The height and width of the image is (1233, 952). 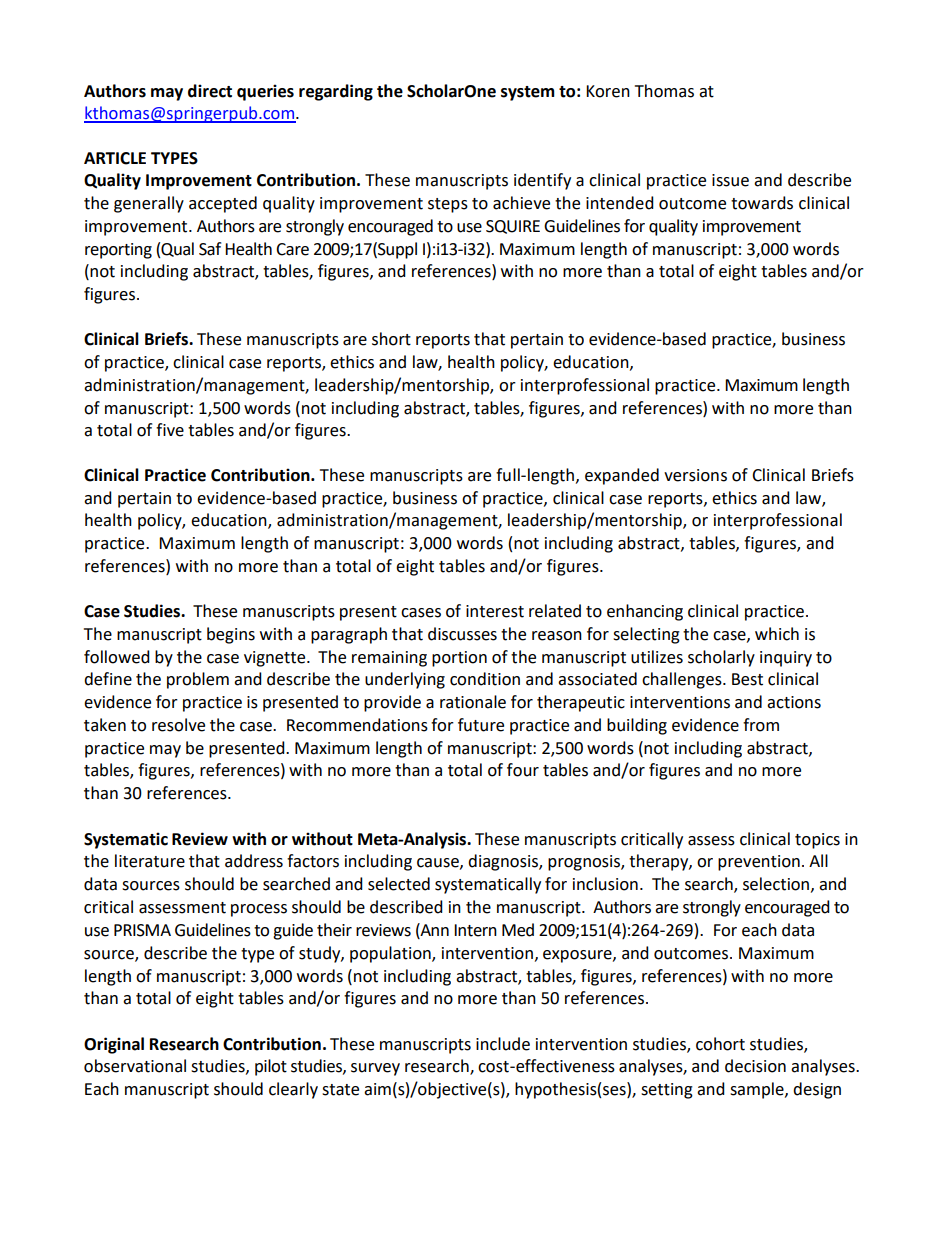 What do you see at coordinates (135, 1066) in the image?
I see `observational` at bounding box center [135, 1066].
